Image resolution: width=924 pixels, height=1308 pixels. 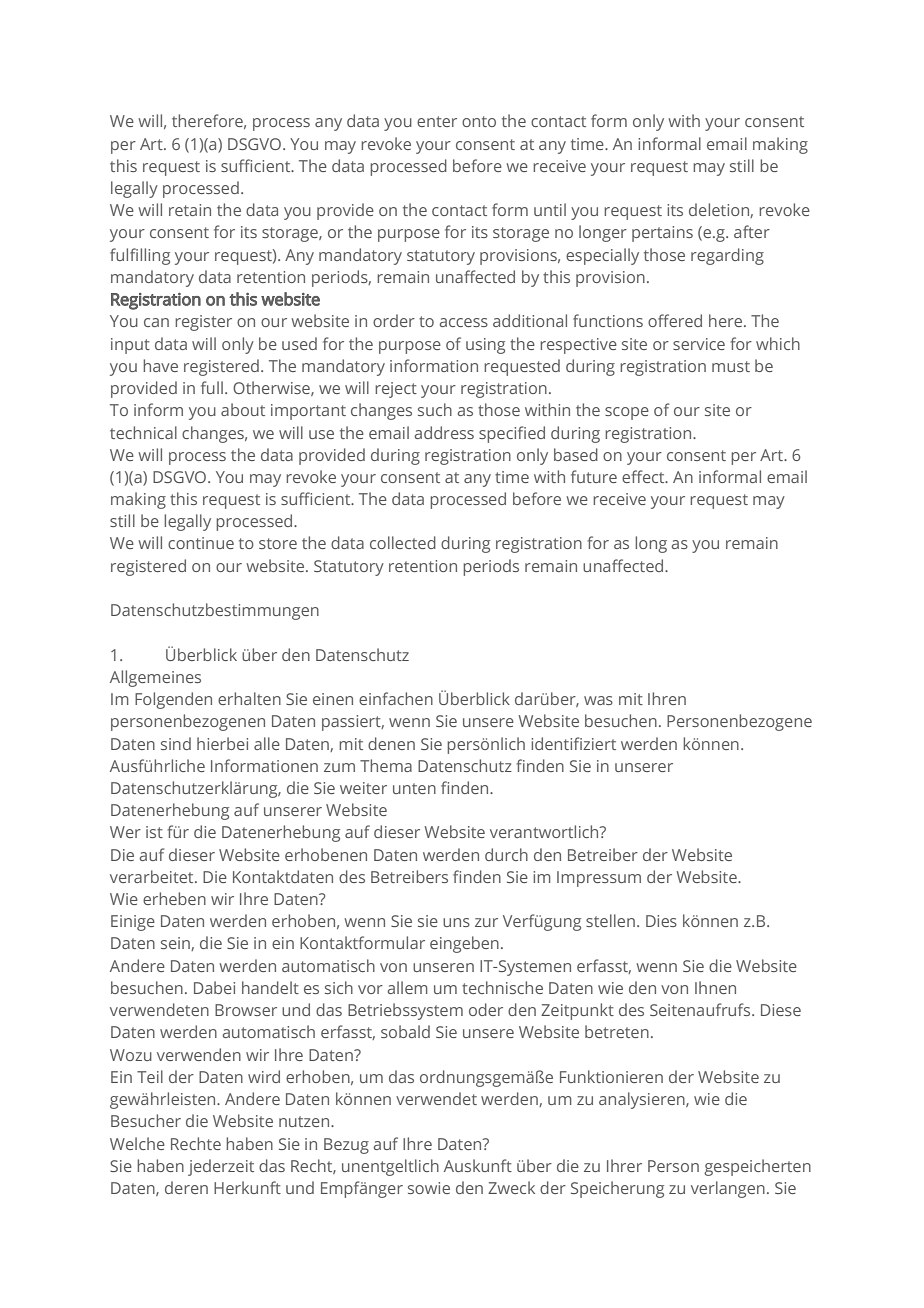 I want to click on enter, so click(x=437, y=121).
